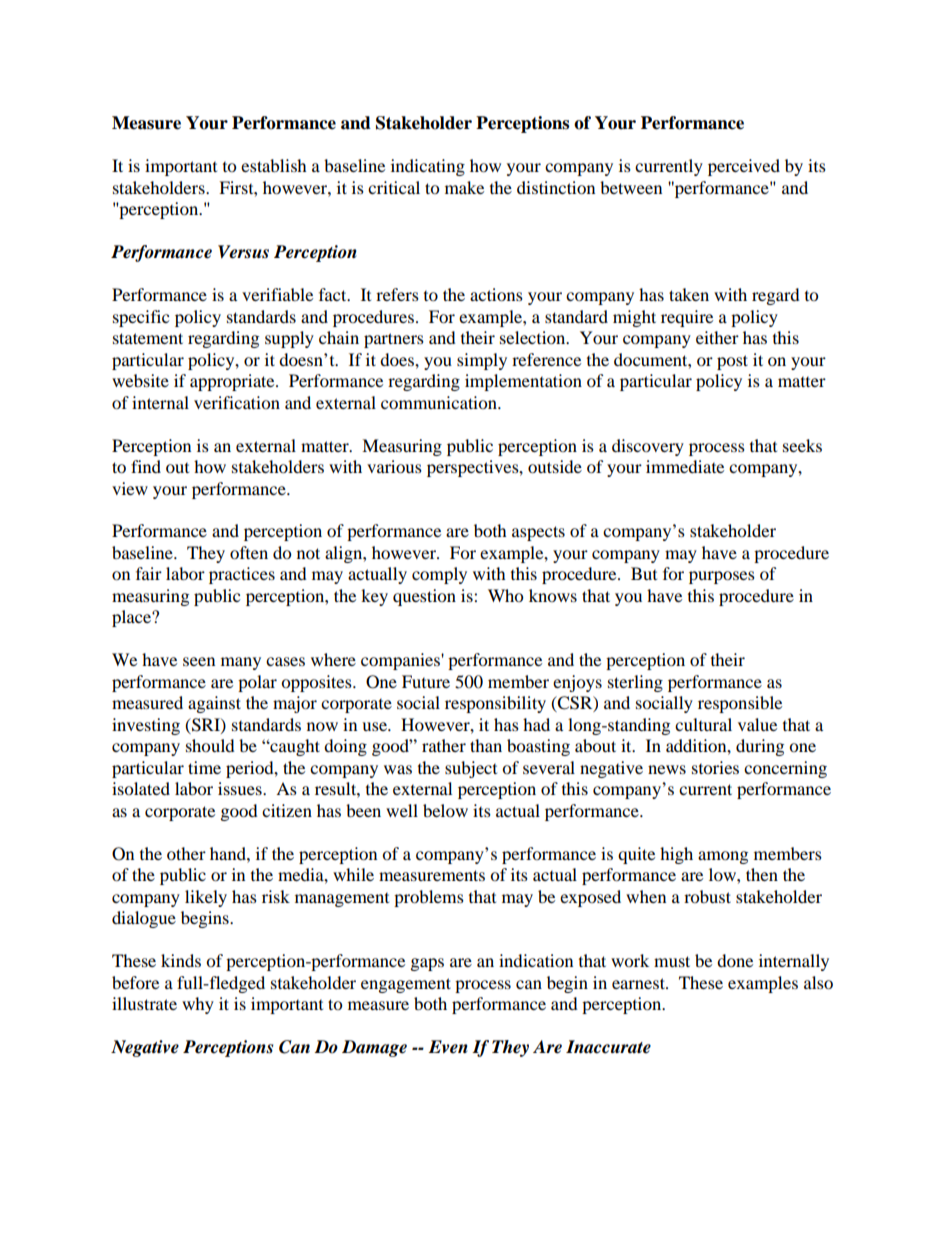  Describe the element at coordinates (464, 187) in the screenshot. I see `make` at that location.
